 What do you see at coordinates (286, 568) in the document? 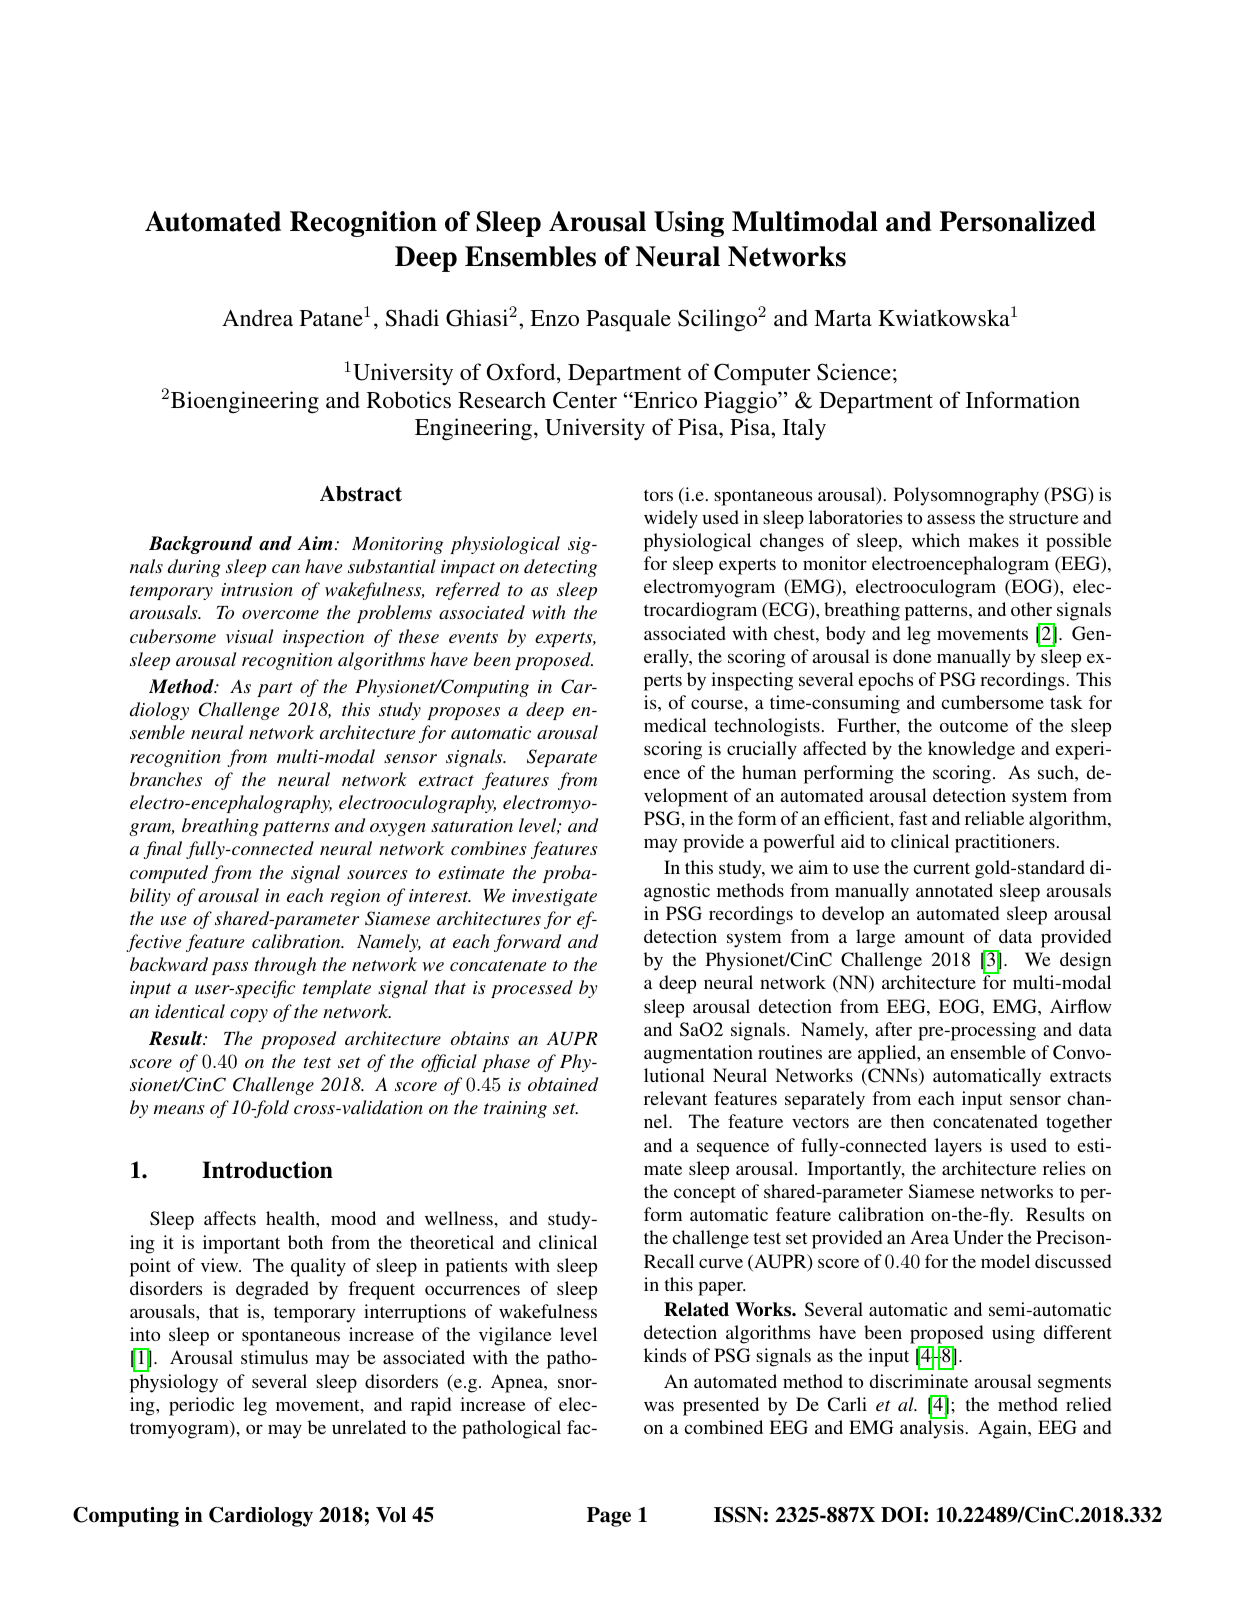
I see `can` at bounding box center [286, 568].
